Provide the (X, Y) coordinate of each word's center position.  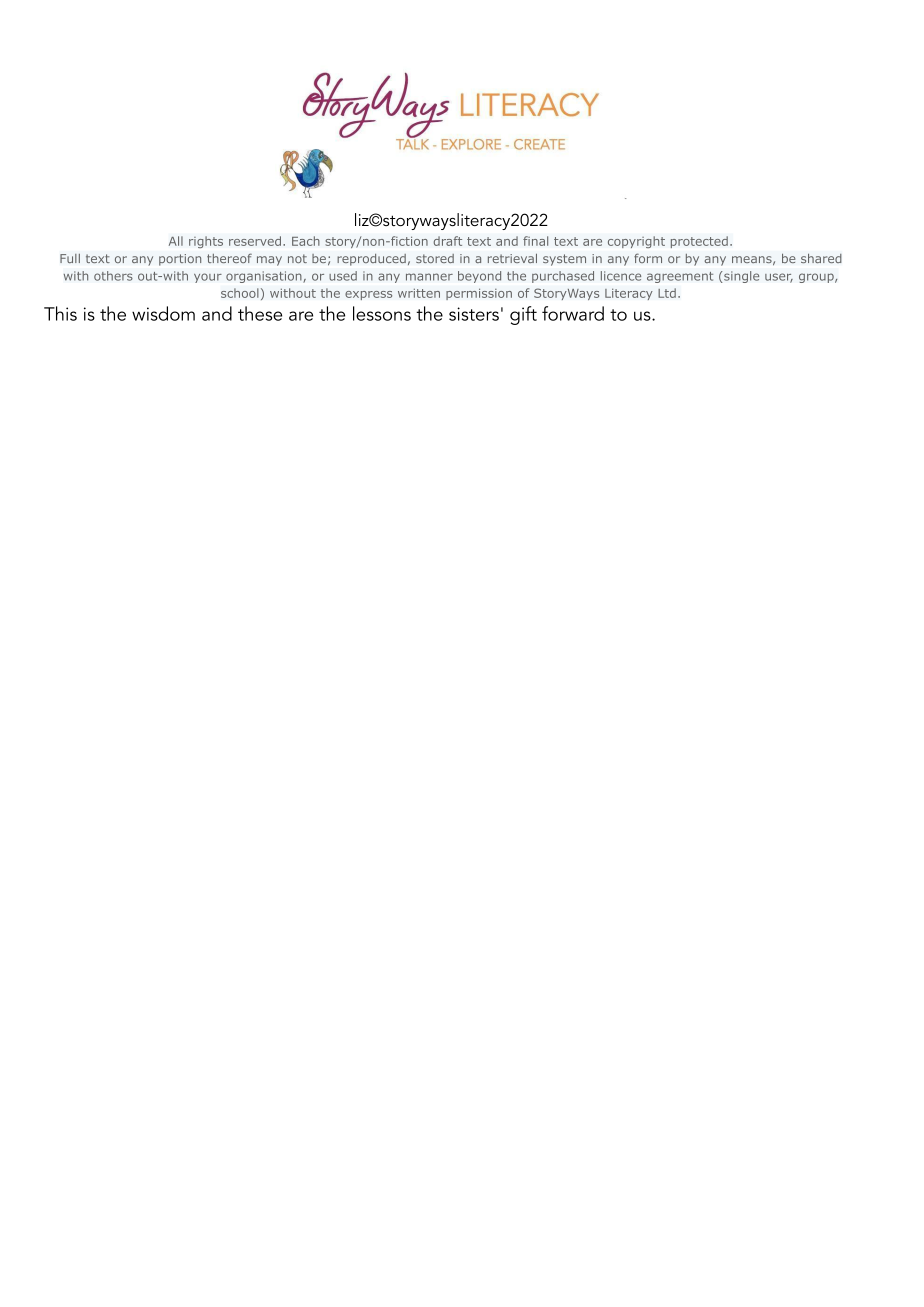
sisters (474, 314)
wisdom (163, 313)
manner (429, 277)
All (176, 241)
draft (447, 241)
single (740, 277)
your (208, 278)
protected (699, 242)
